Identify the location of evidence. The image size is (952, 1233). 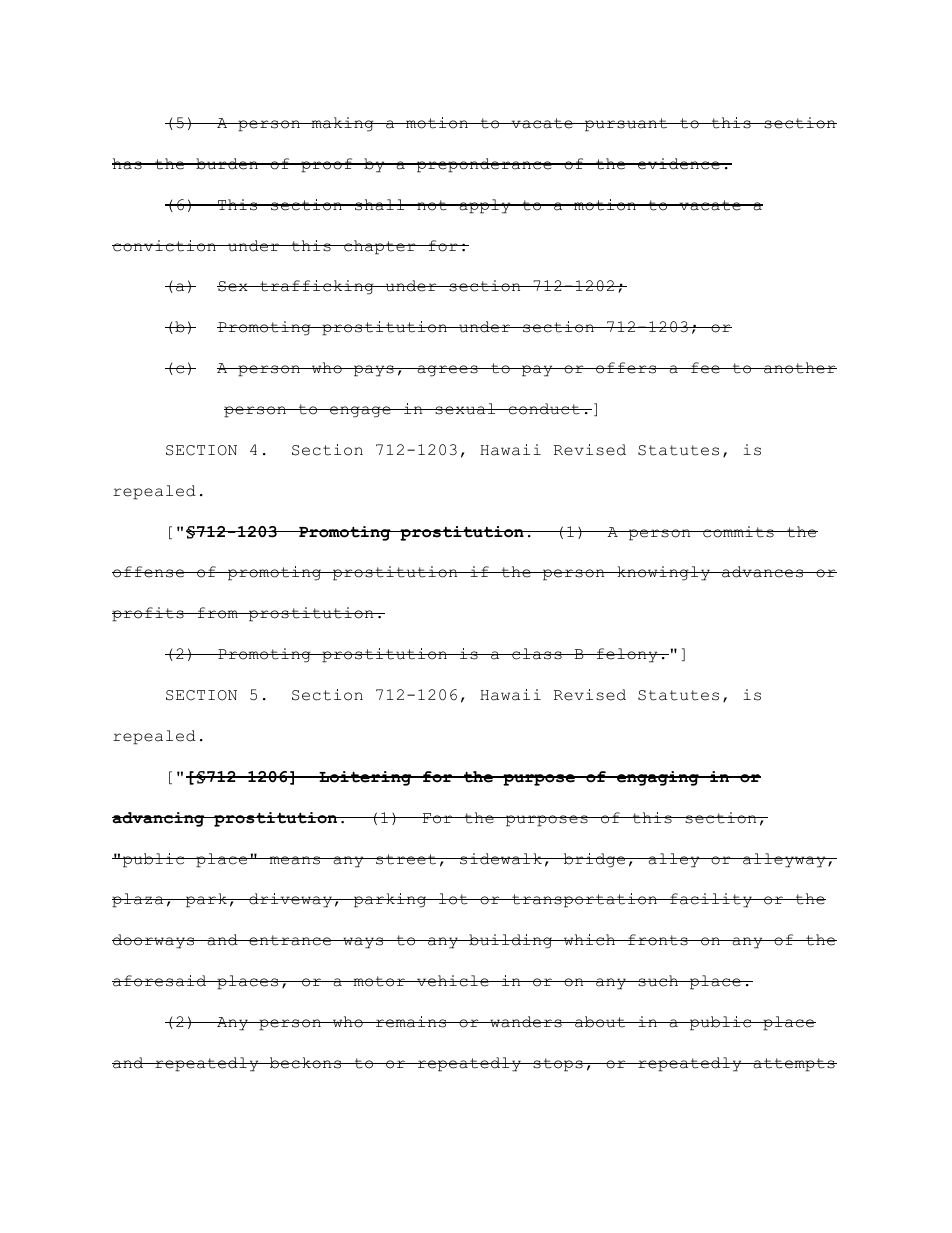
(679, 164).
